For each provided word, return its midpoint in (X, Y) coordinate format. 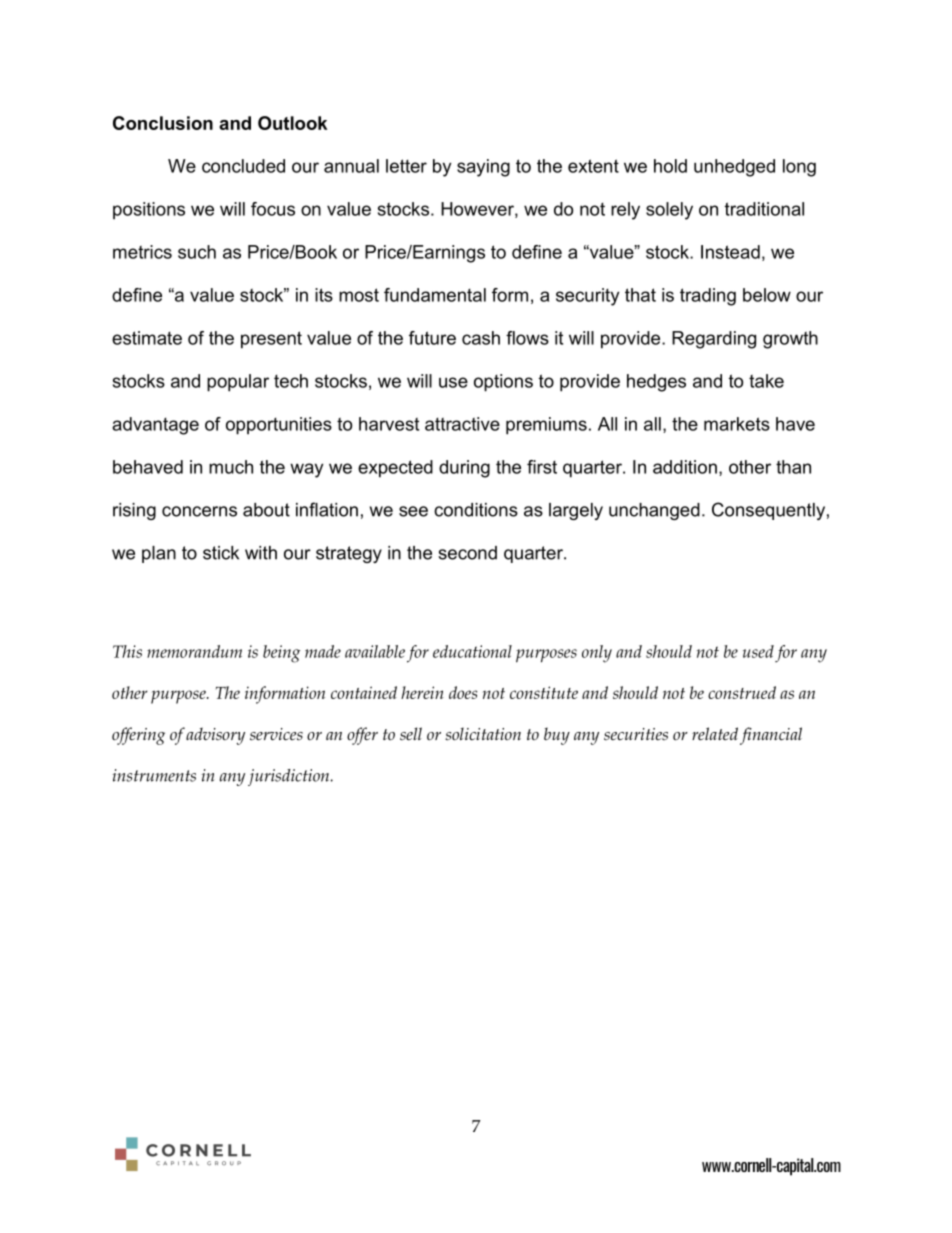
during (464, 469)
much (231, 467)
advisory (215, 736)
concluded (243, 166)
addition (685, 467)
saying (483, 168)
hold (670, 166)
